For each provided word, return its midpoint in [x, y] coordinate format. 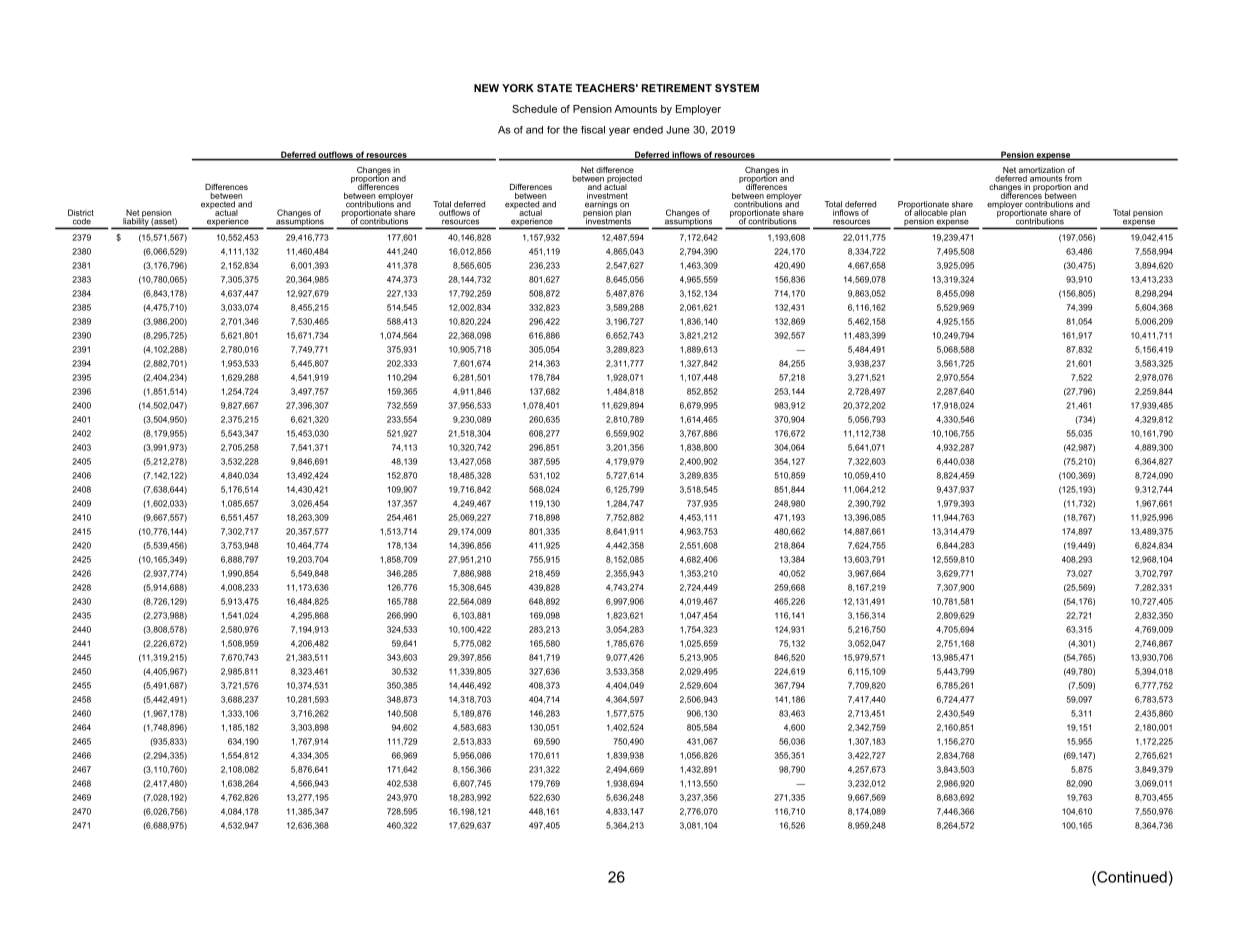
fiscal [593, 130]
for [553, 130]
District [81, 212]
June [678, 130]
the [570, 130]
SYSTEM [737, 88]
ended [648, 130]
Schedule [534, 109]
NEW [486, 88]
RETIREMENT [676, 88]
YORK [518, 88]
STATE [554, 88]
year [619, 131]
